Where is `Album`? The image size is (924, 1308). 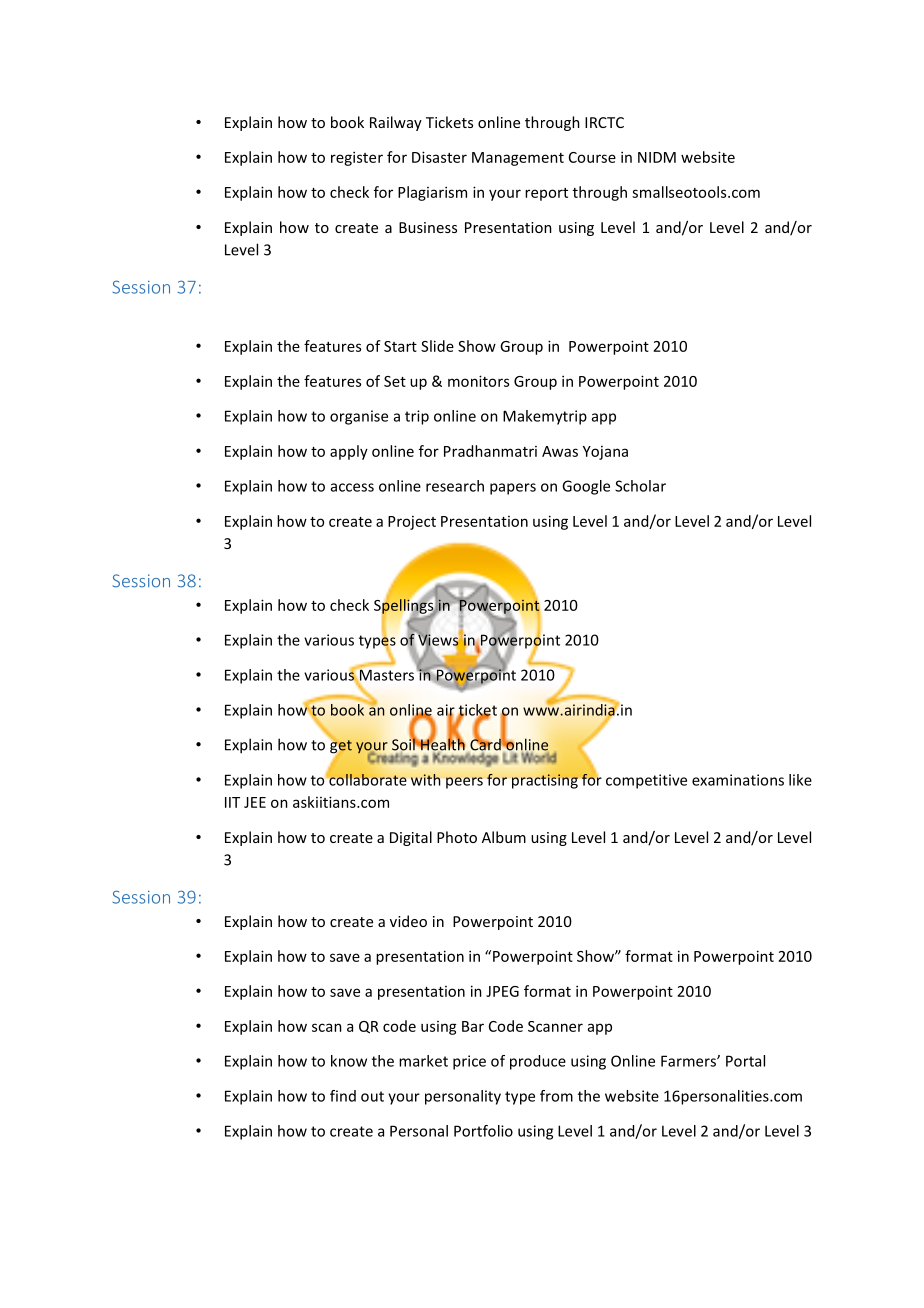
Album is located at coordinates (504, 837).
